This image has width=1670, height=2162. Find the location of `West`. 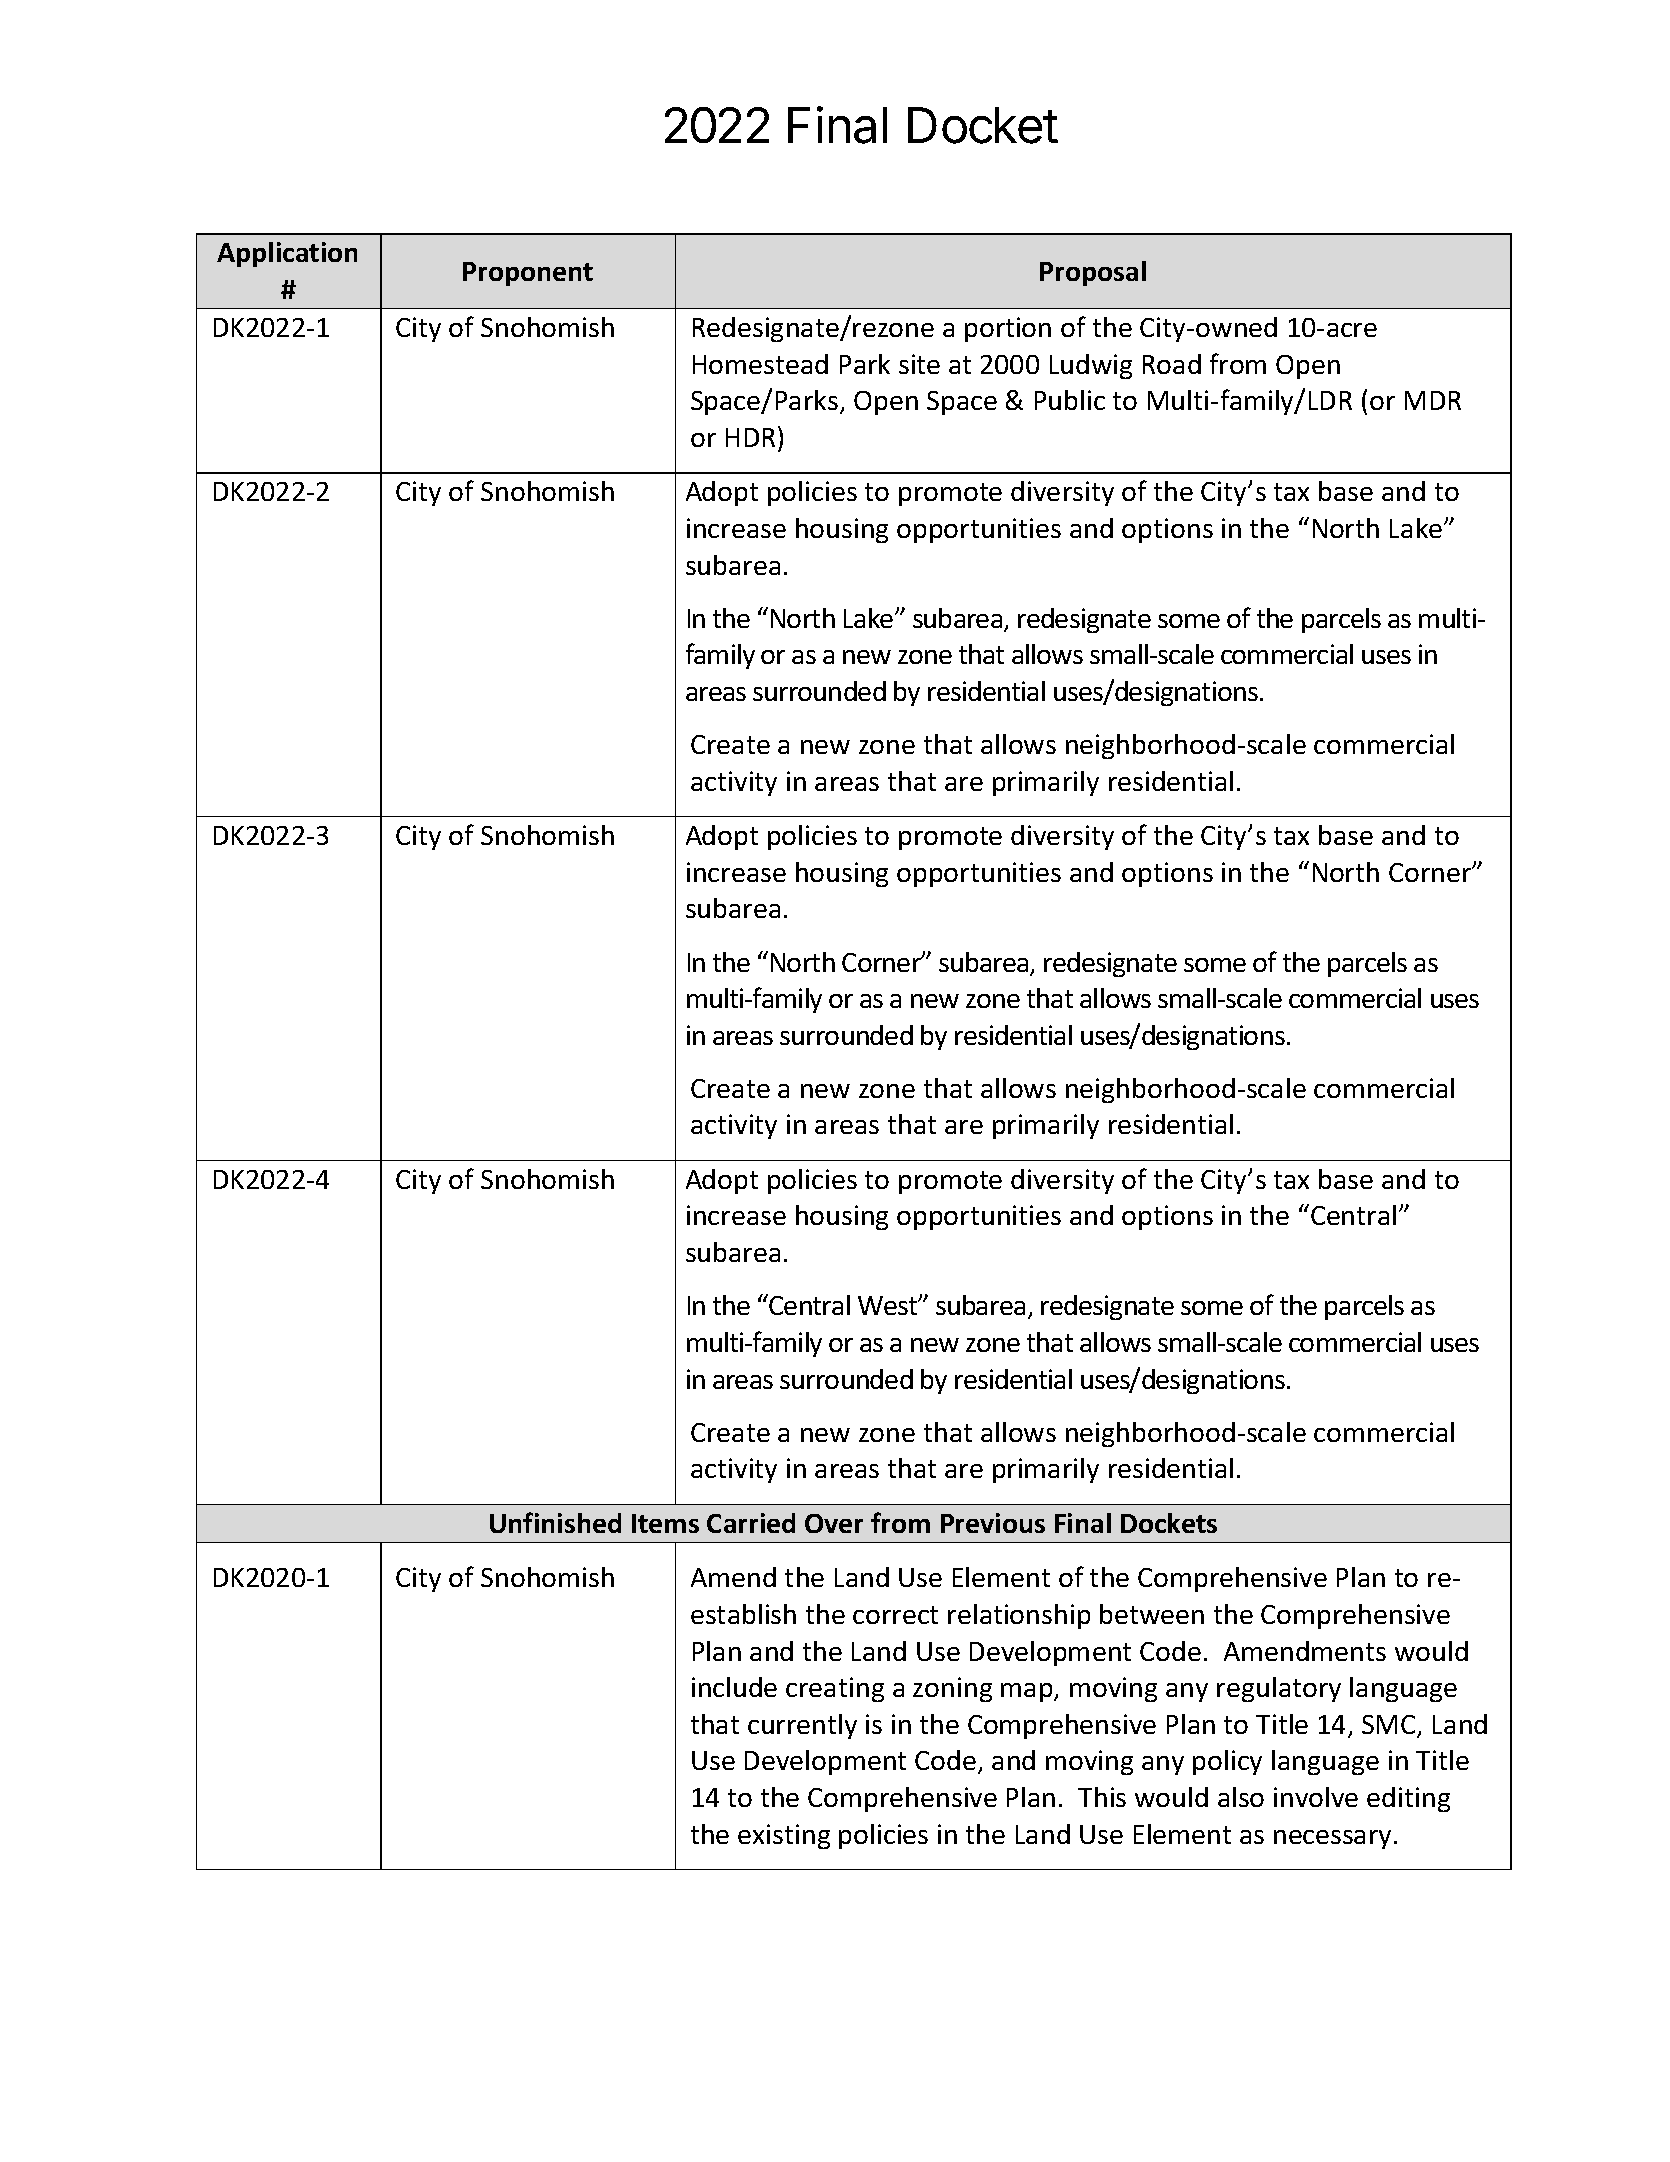

West is located at coordinates (889, 1305).
